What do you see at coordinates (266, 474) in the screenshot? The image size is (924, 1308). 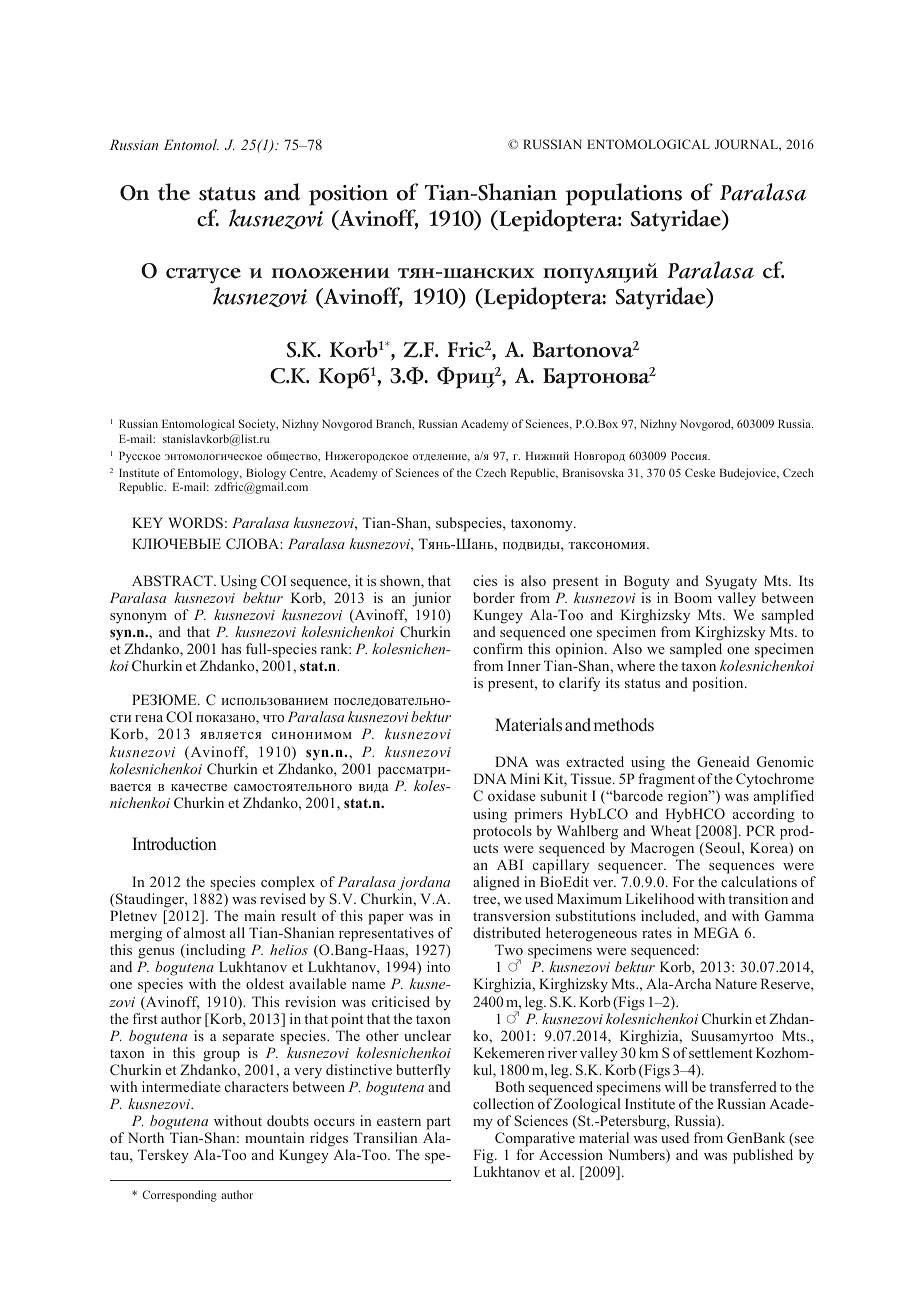 I see `Biology` at bounding box center [266, 474].
